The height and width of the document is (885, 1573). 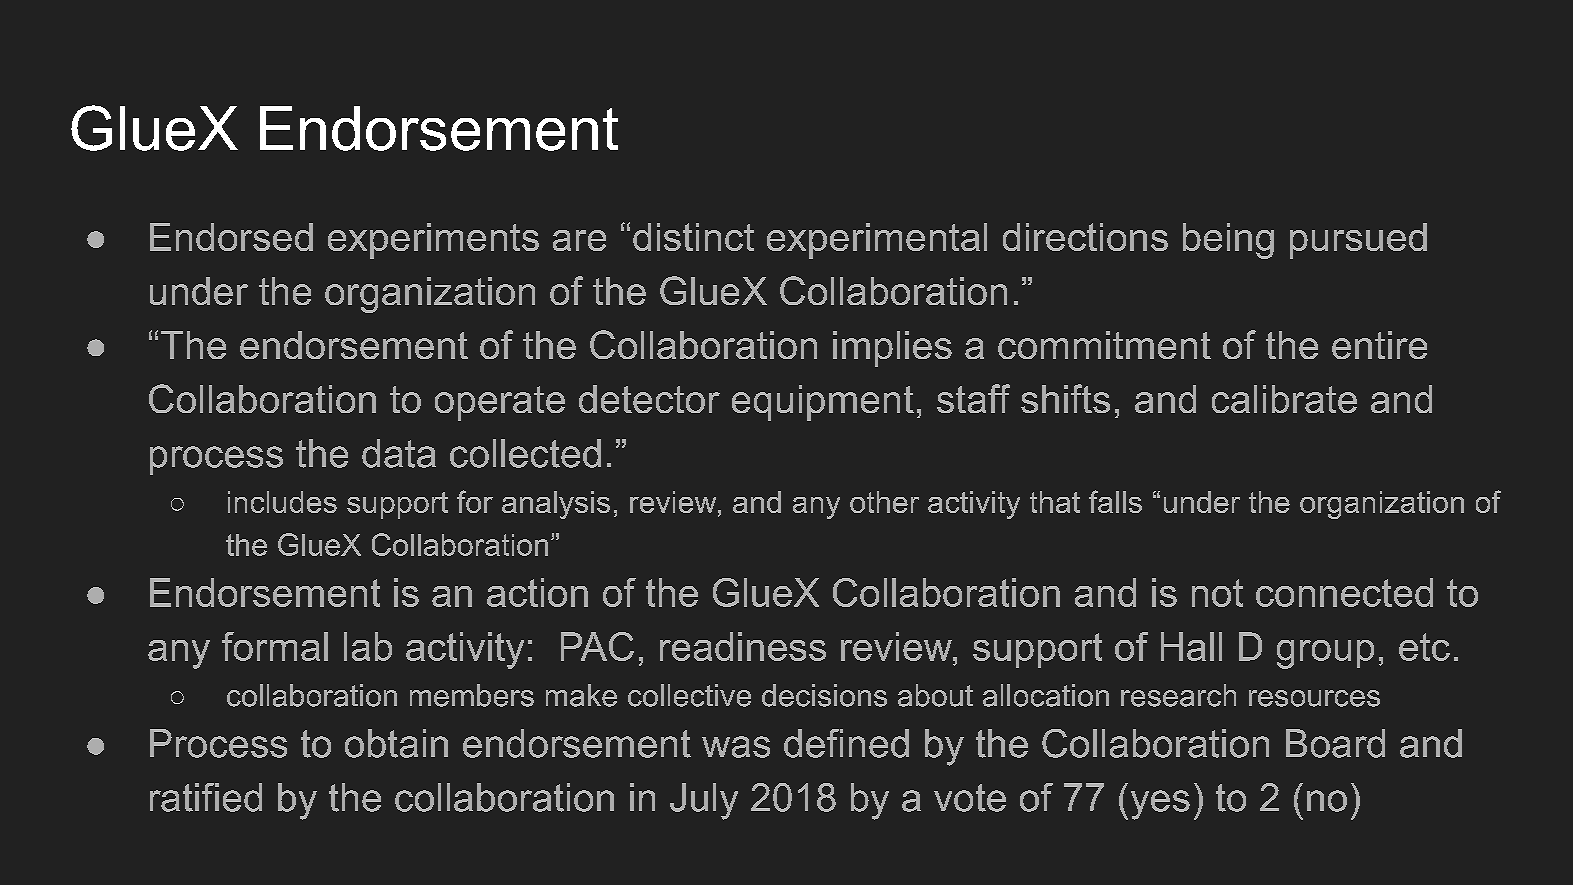 I want to click on calibrate, so click(x=1284, y=399).
